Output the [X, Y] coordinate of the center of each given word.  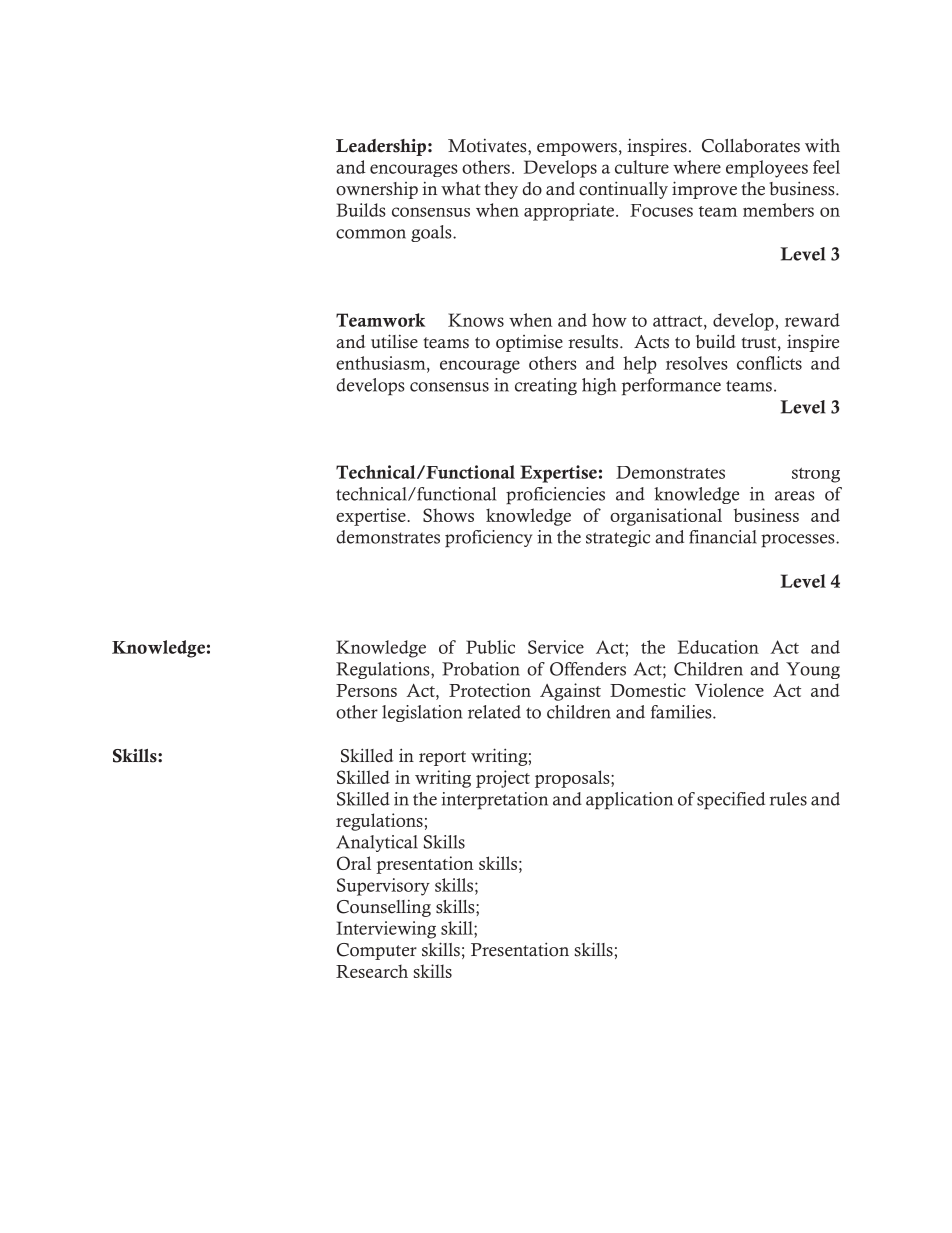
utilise [394, 341]
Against [570, 692]
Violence [729, 690]
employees [767, 169]
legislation [422, 713]
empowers [577, 149]
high [599, 386]
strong [816, 475]
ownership [377, 190]
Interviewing [386, 930]
